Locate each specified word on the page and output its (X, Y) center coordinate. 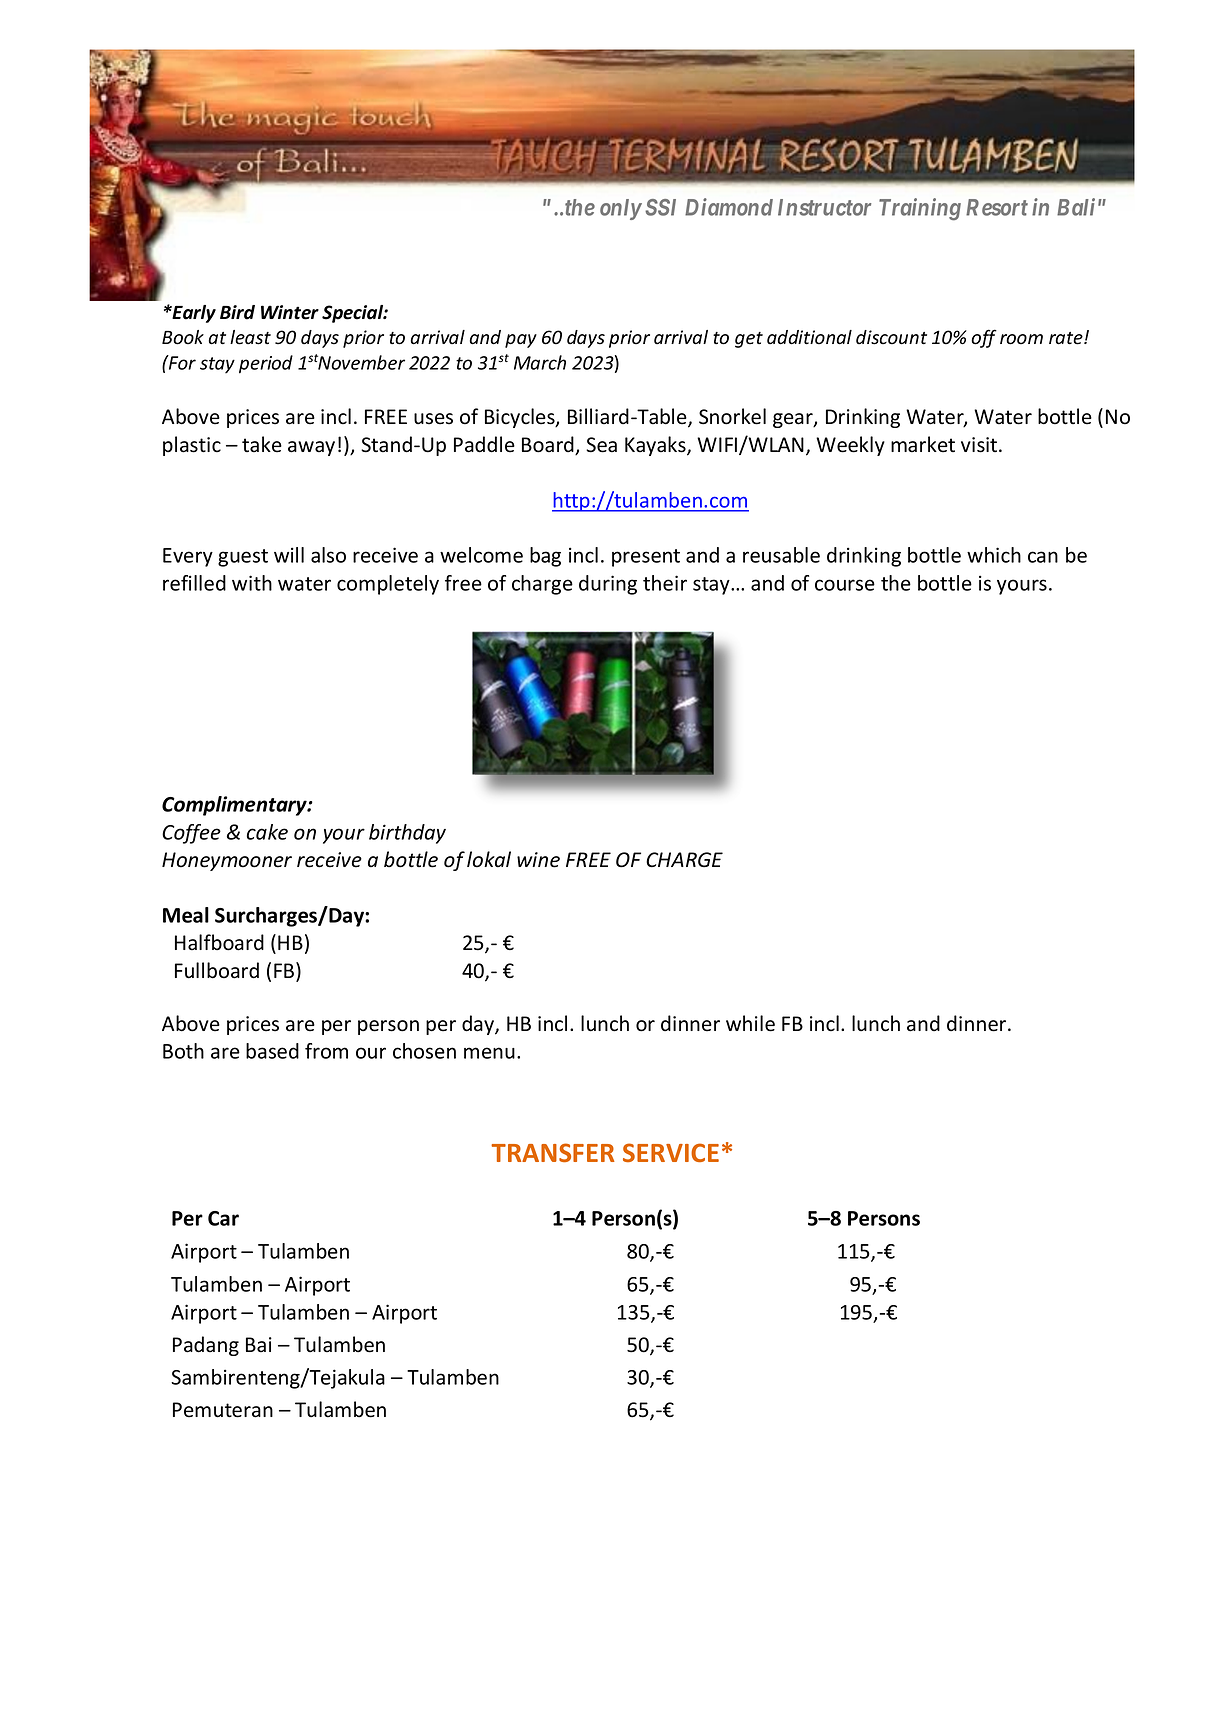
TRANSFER (553, 1152)
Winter (290, 312)
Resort (997, 207)
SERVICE (671, 1152)
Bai (259, 1345)
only (621, 209)
